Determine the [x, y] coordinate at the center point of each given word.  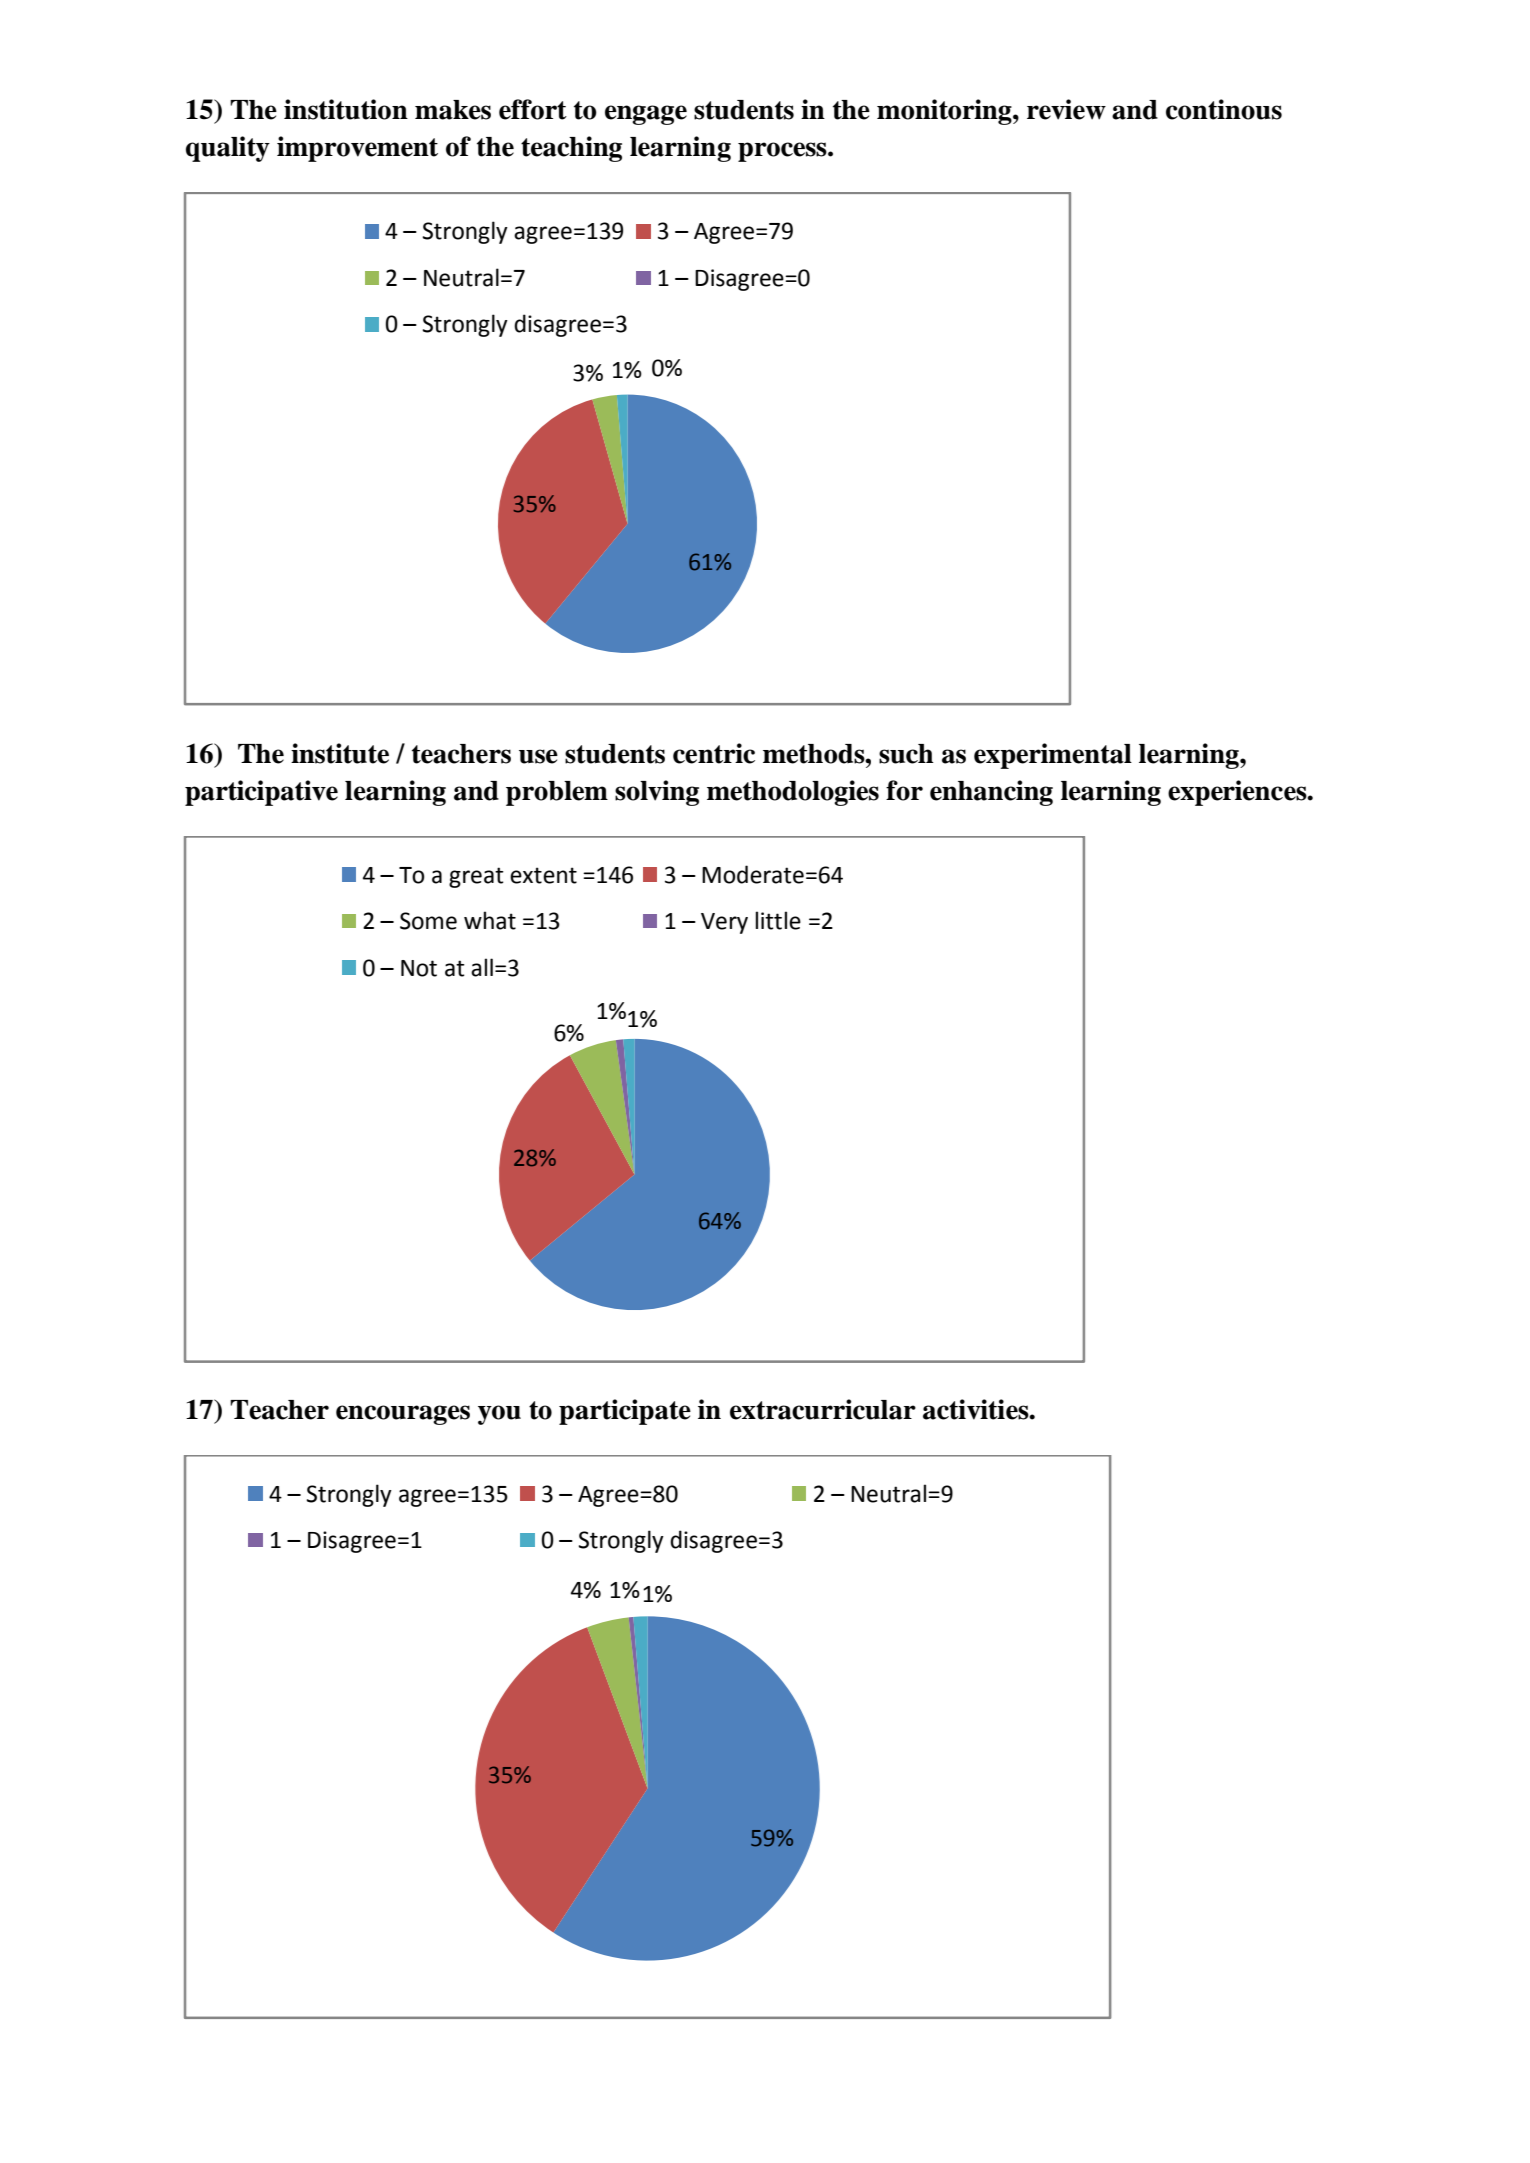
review [1066, 109]
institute [340, 753]
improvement [357, 149]
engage [646, 115]
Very [724, 923]
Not [419, 968]
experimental [1053, 756]
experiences [1238, 793]
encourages [403, 1415]
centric [714, 753]
